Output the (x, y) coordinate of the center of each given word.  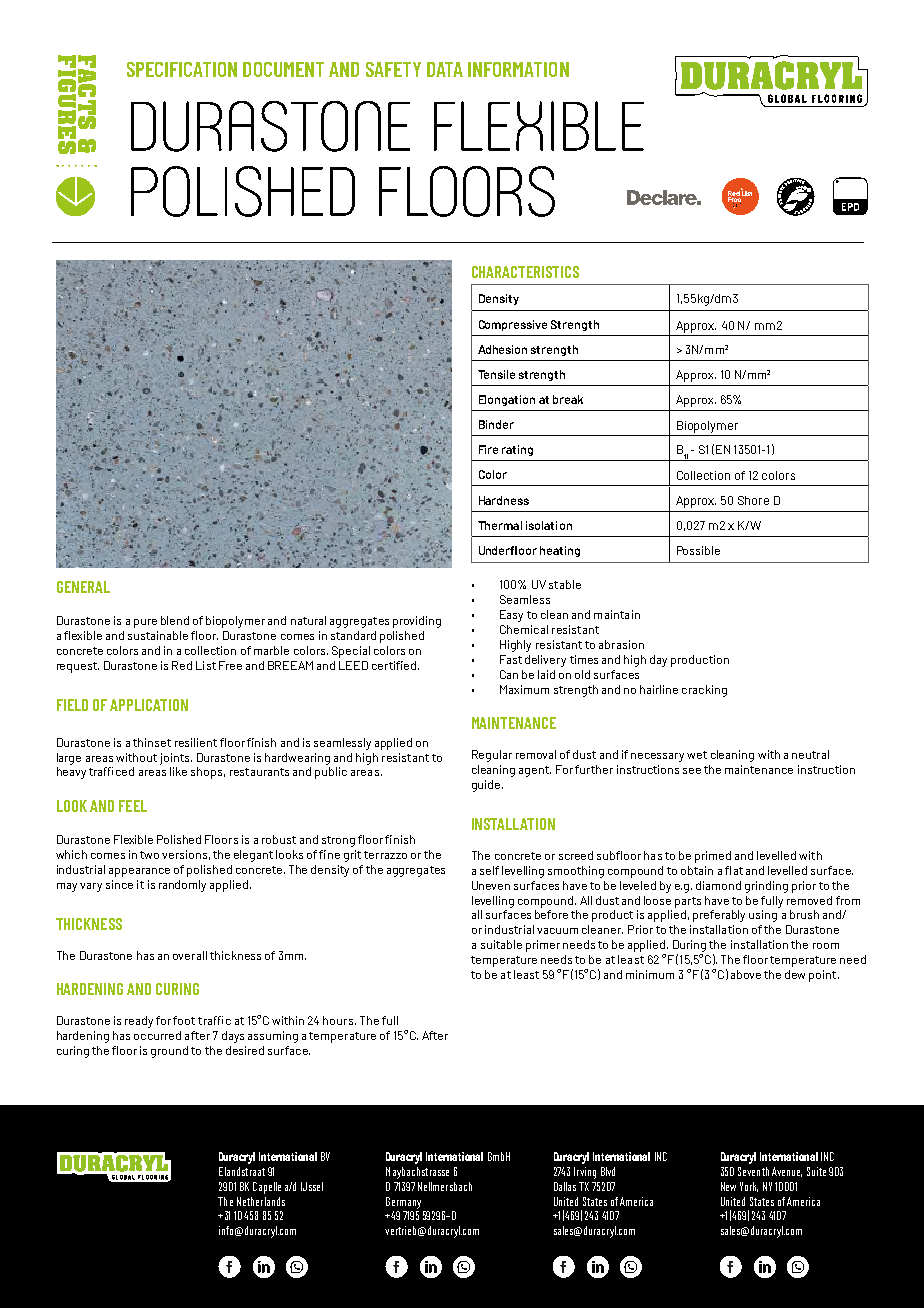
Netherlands (261, 1201)
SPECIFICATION (182, 69)
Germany (403, 1203)
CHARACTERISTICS (525, 272)
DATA (445, 69)
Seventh (753, 1171)
